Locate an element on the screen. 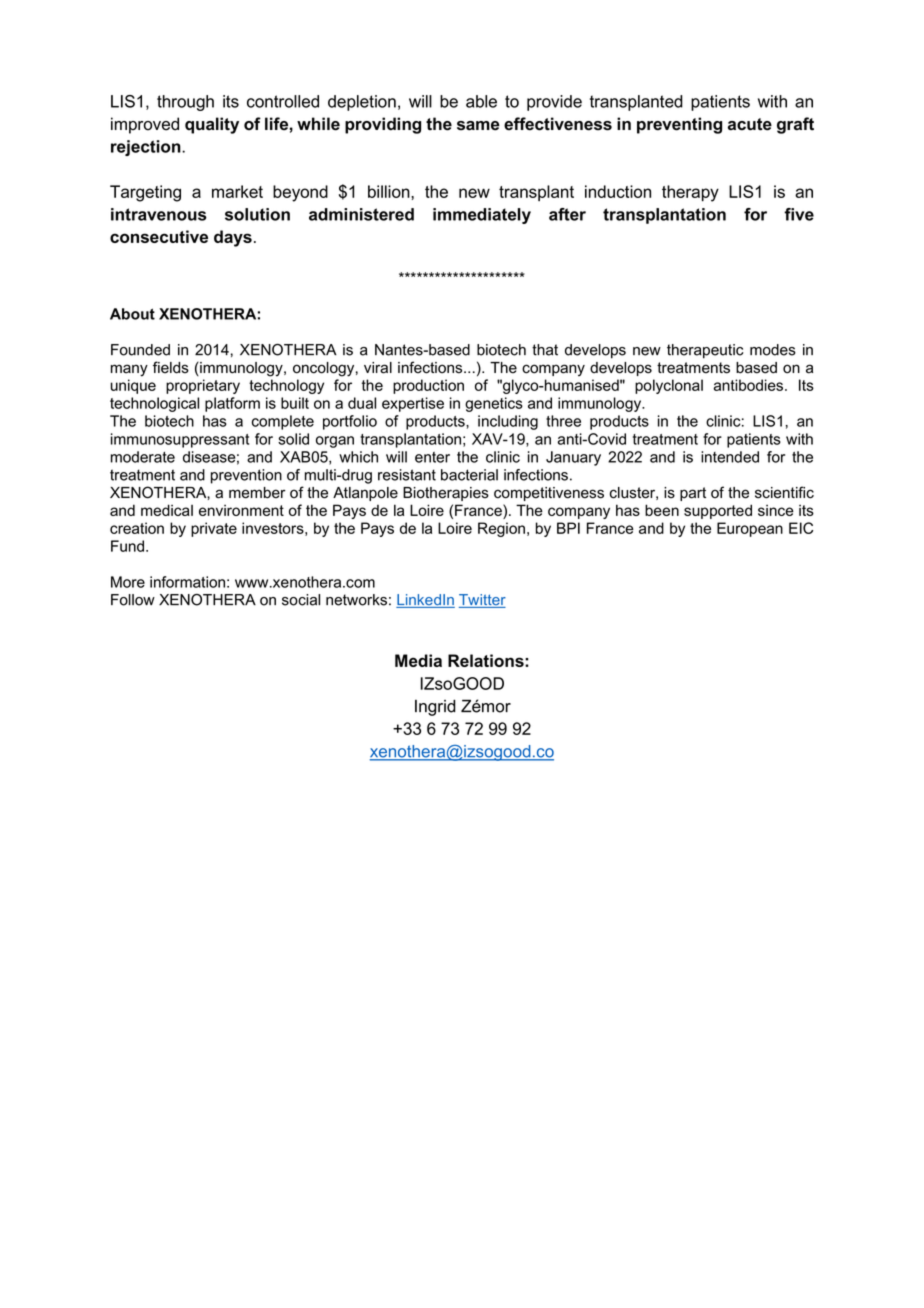 The width and height of the screenshot is (924, 1308). that is located at coordinates (545, 350).
